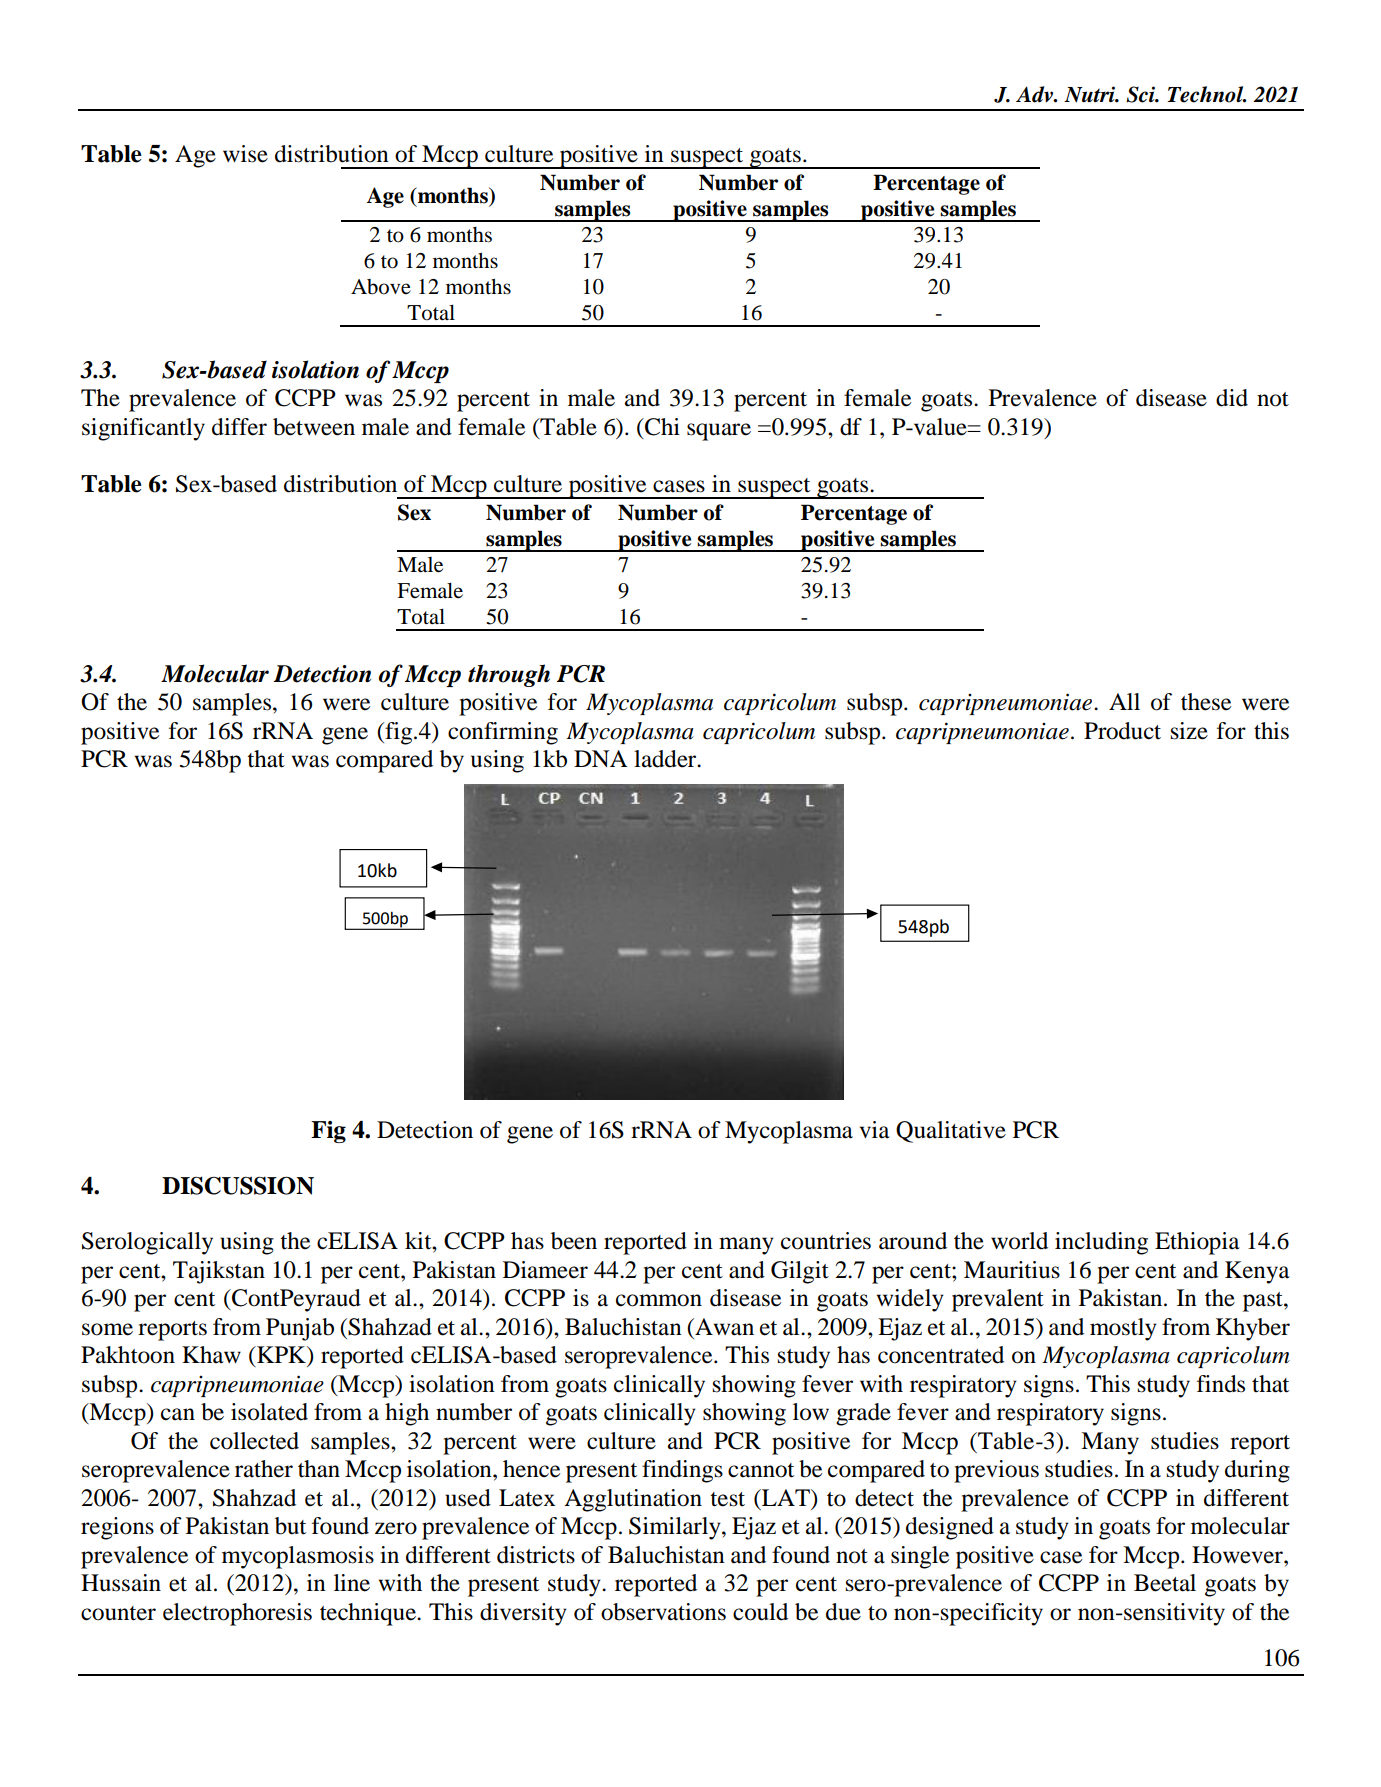 Image resolution: width=1381 pixels, height=1787 pixels. Describe the element at coordinates (237, 1614) in the screenshot. I see `electrophoresis` at that location.
